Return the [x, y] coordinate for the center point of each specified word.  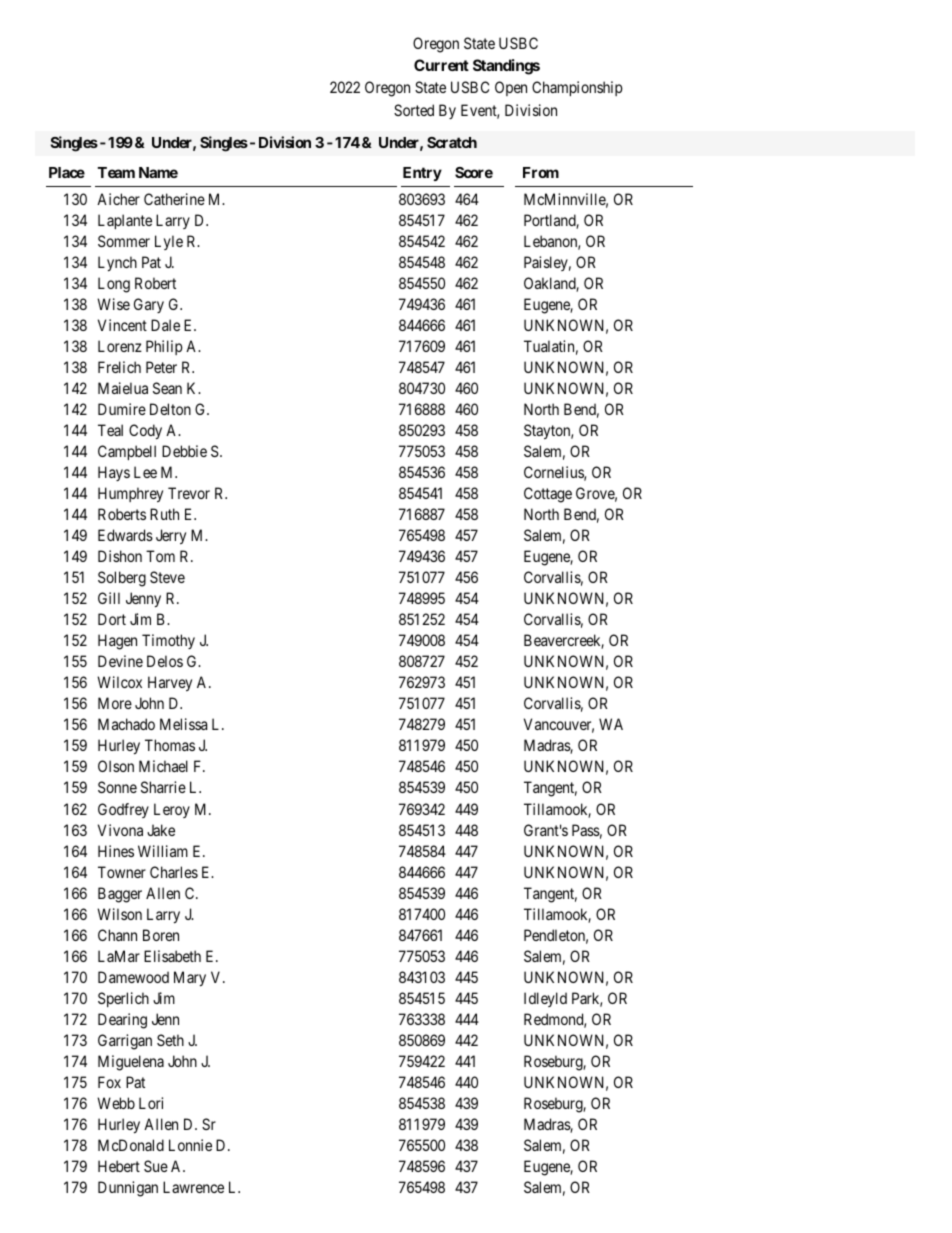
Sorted [414, 110]
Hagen [117, 642]
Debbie [184, 451]
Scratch [452, 142]
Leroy [172, 810]
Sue [156, 1166]
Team [116, 172]
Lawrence [193, 1187]
